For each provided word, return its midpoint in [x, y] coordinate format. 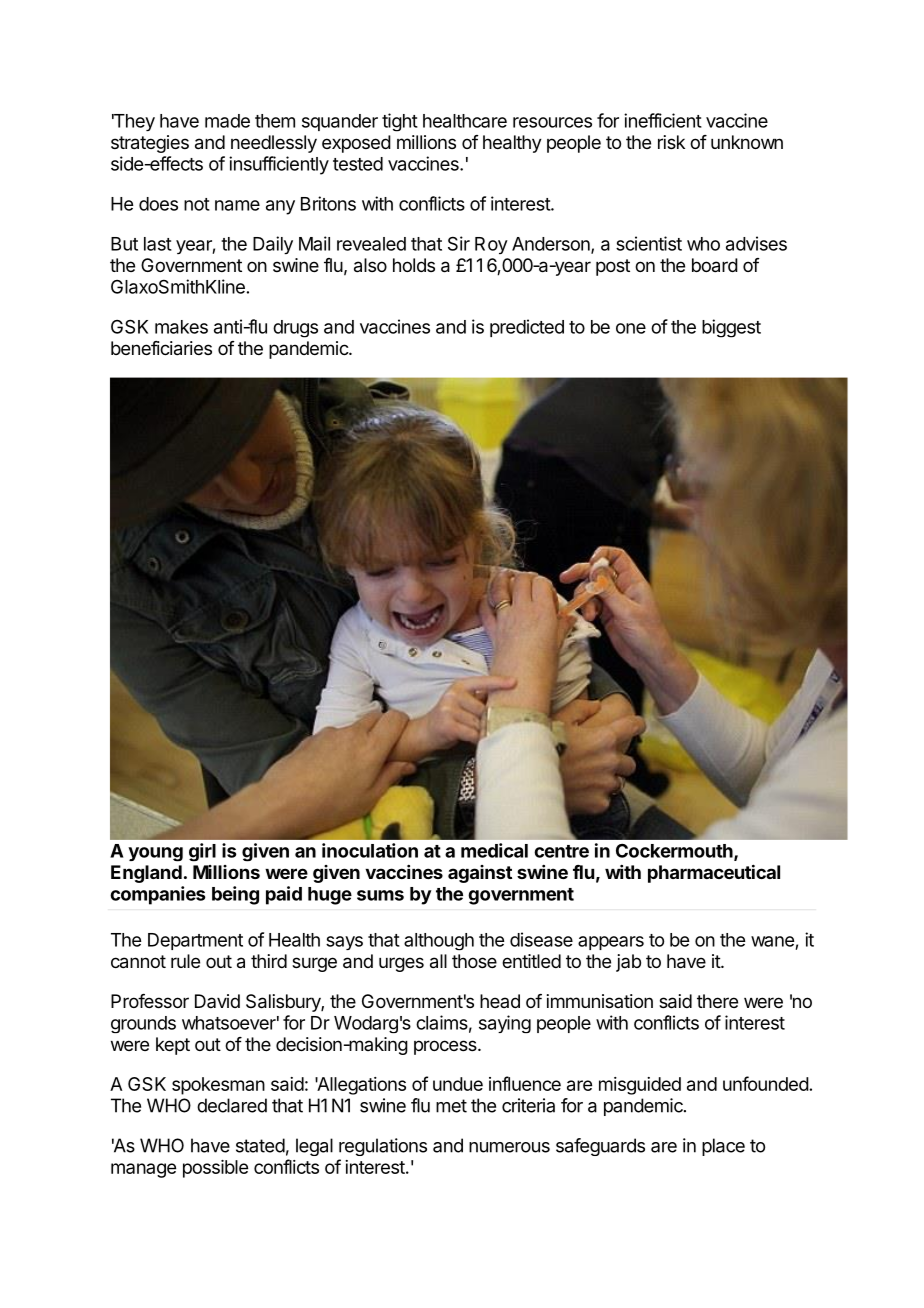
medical [494, 850]
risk [671, 142]
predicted [527, 328]
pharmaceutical [714, 873]
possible [215, 1169]
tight [400, 122]
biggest [731, 328]
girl [202, 852]
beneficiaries [161, 348]
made [227, 121]
